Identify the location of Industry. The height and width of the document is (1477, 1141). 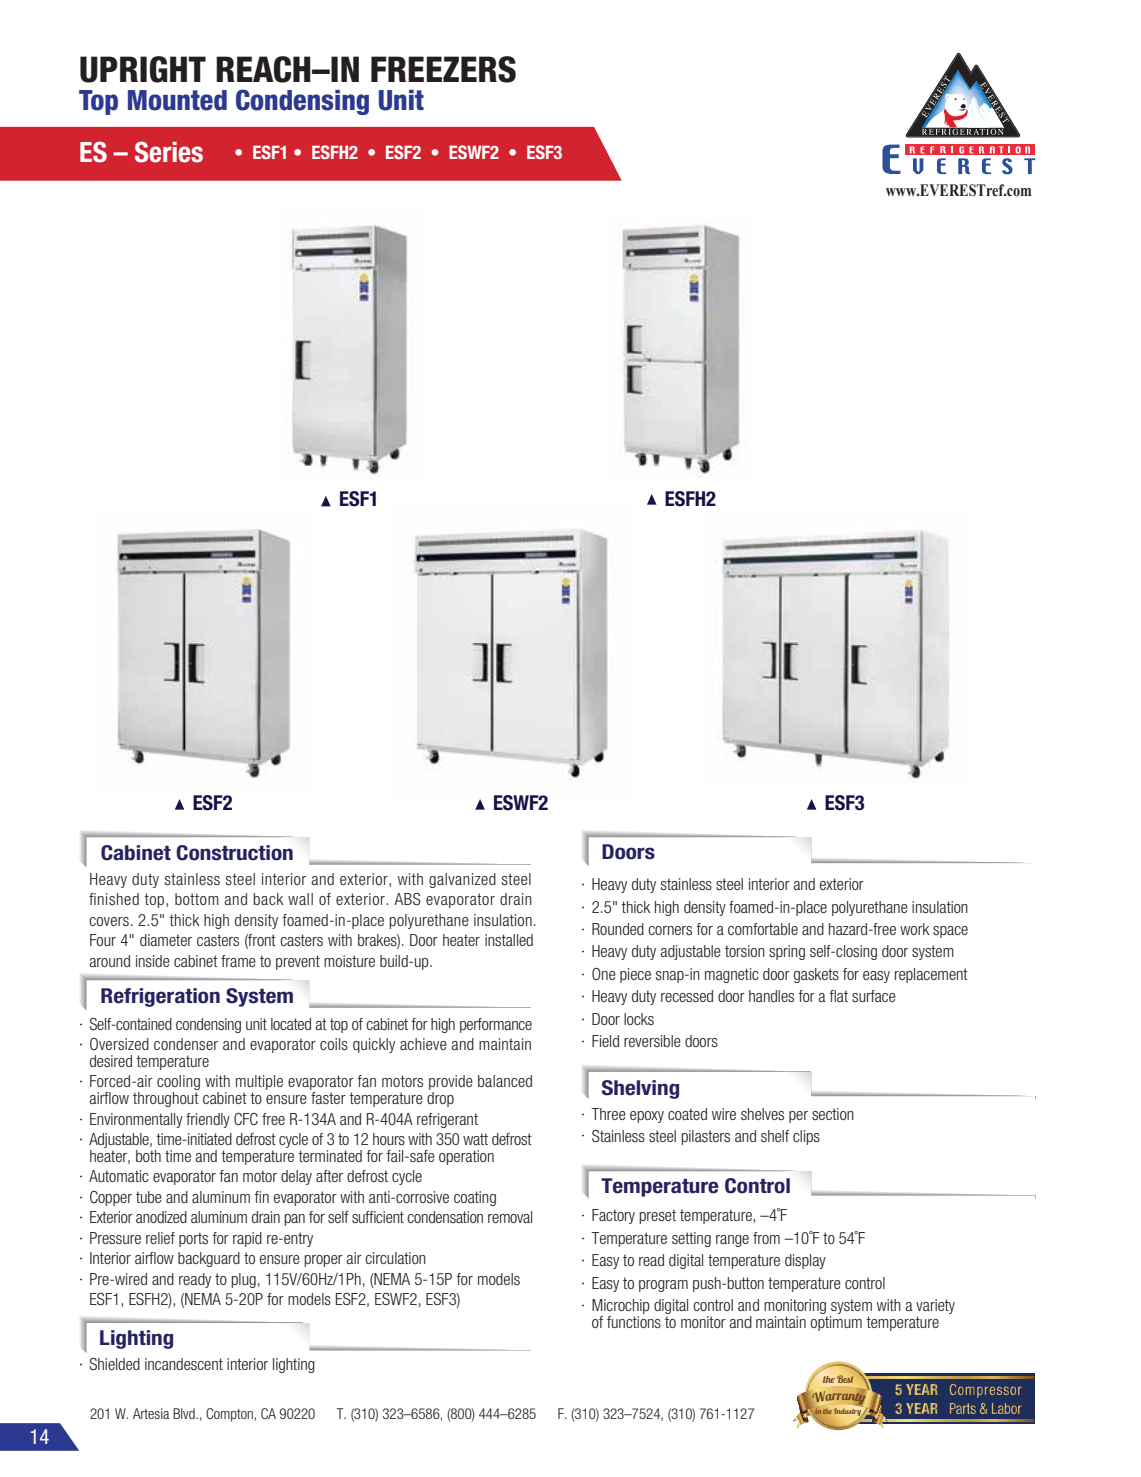
(849, 1410).
